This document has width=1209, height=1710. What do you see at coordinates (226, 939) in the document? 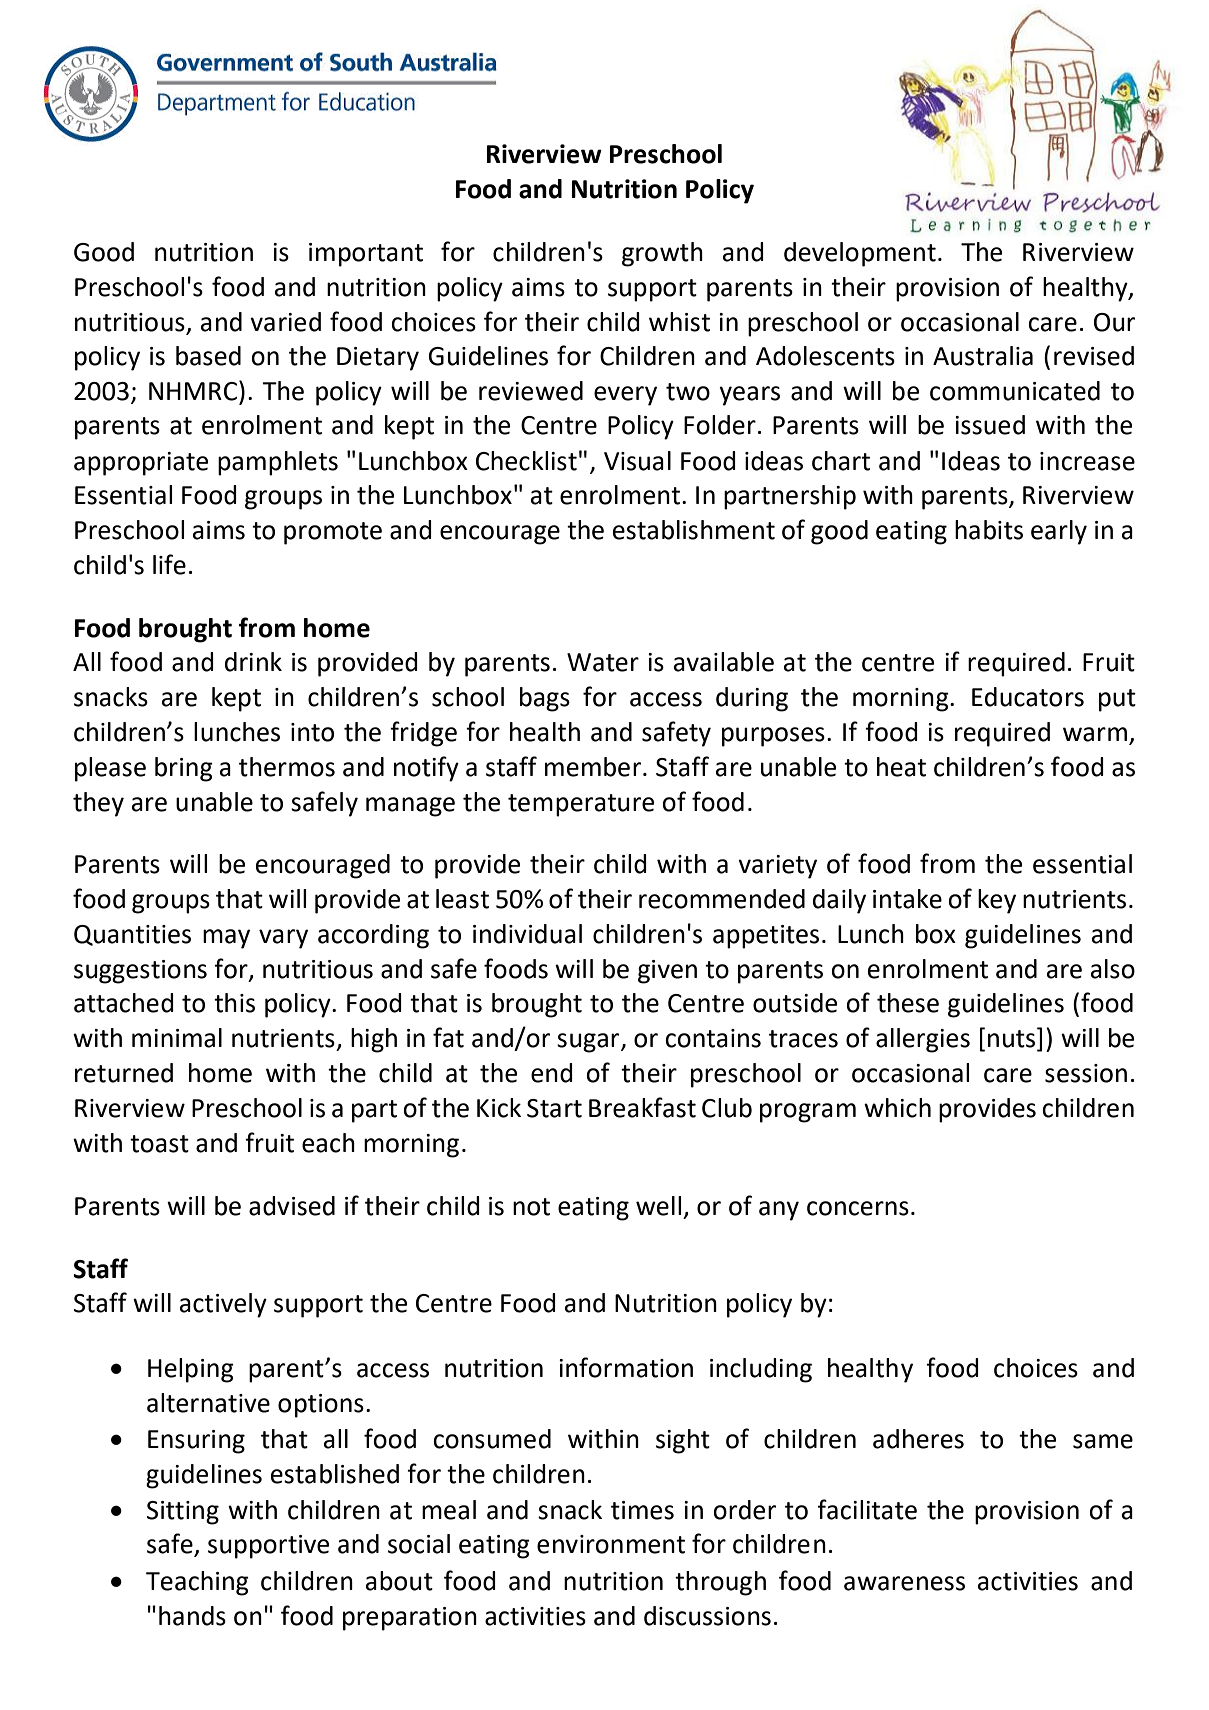
I see `may` at bounding box center [226, 939].
